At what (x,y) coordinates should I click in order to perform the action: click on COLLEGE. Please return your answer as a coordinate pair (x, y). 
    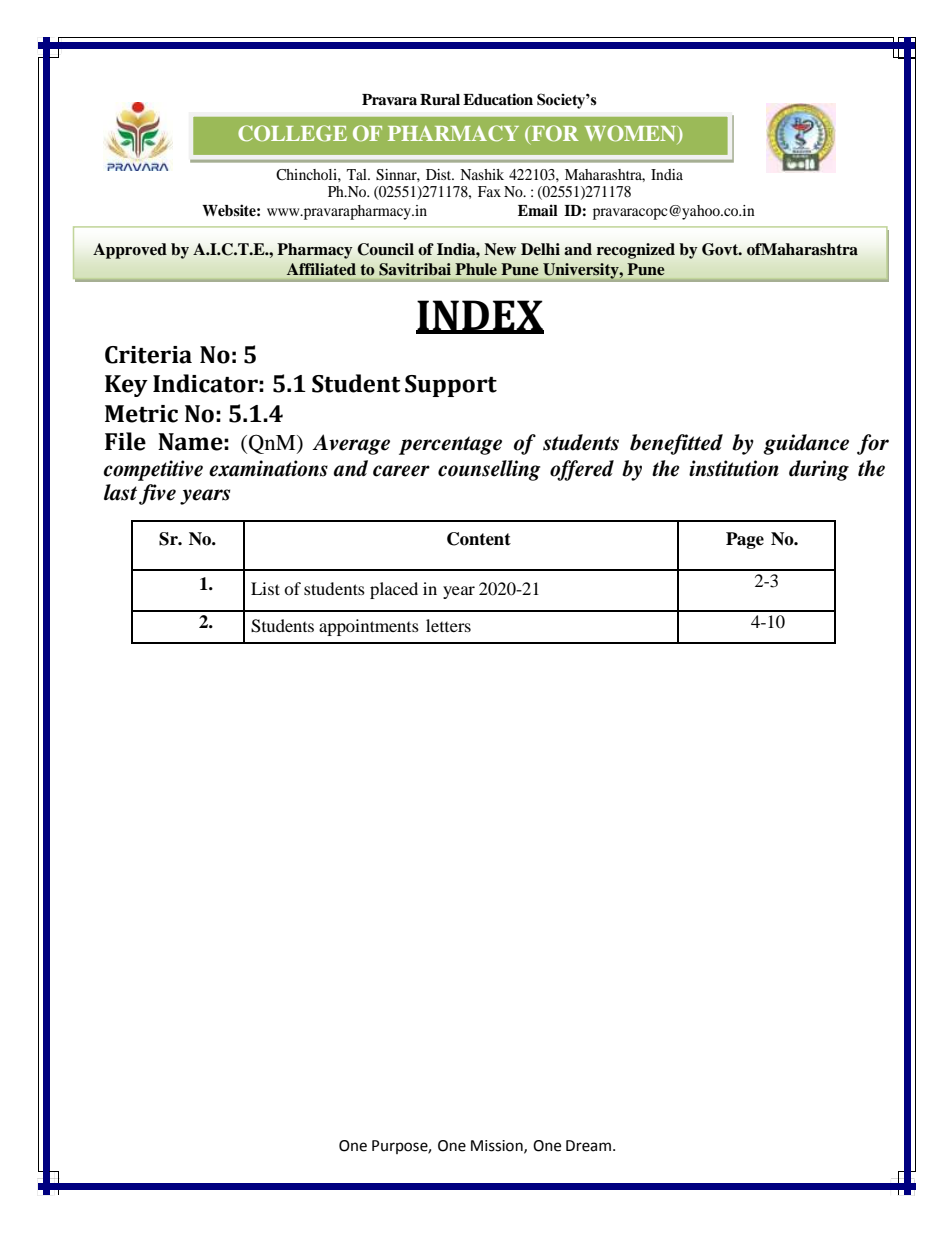
    Looking at the image, I should click on (292, 133).
